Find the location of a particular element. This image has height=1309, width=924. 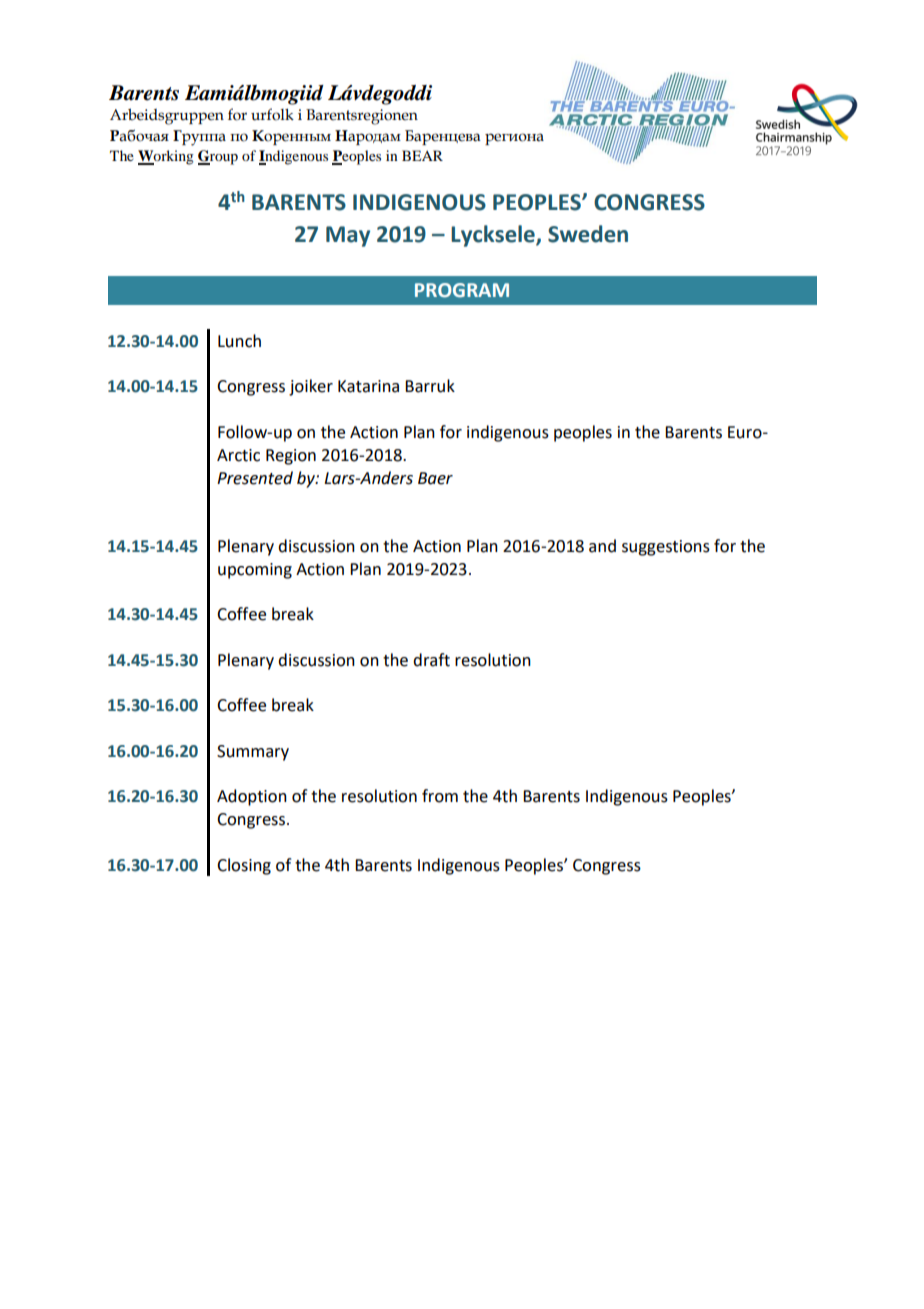

Lunch is located at coordinates (239, 341).
